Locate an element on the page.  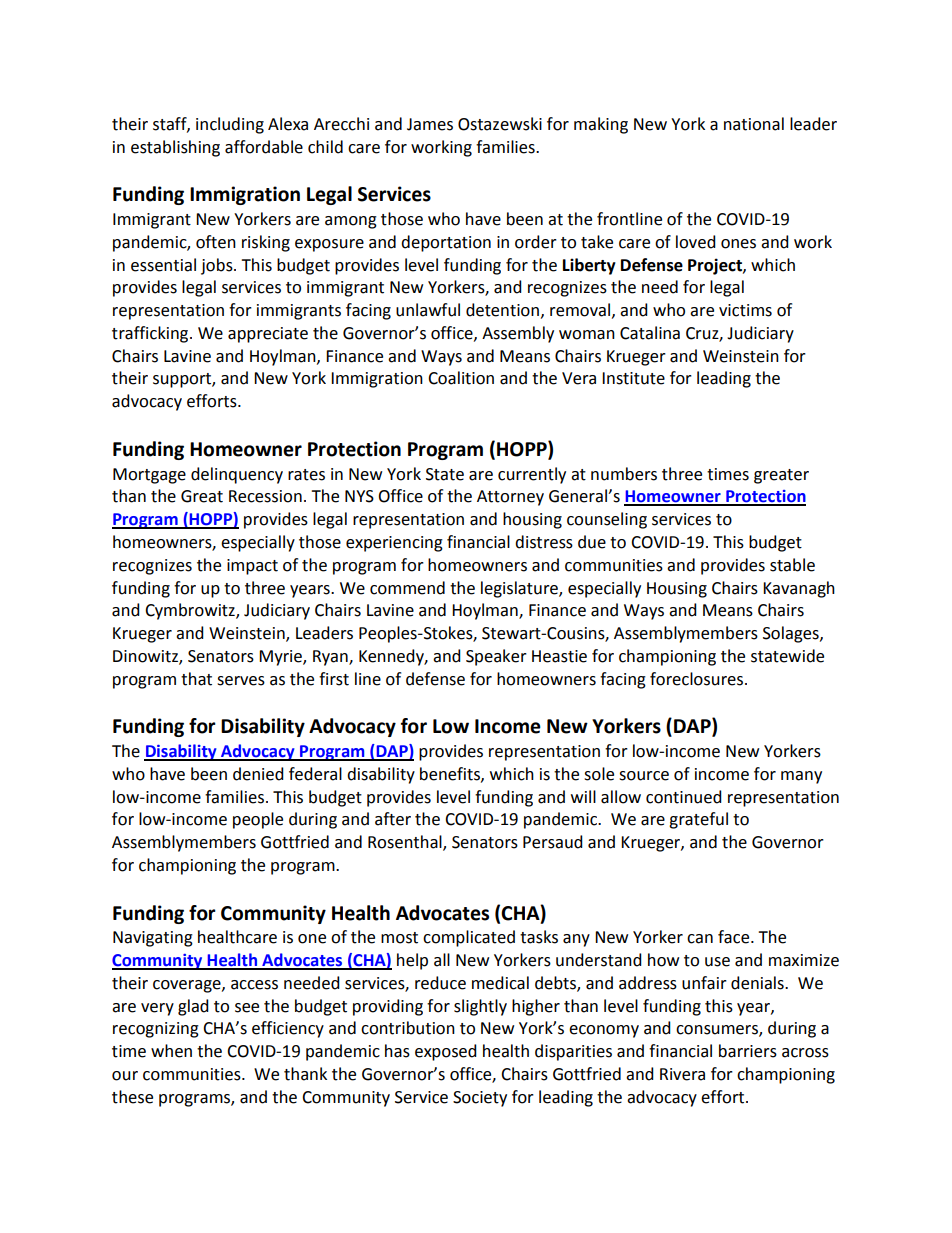
benefits is located at coordinates (451, 774).
